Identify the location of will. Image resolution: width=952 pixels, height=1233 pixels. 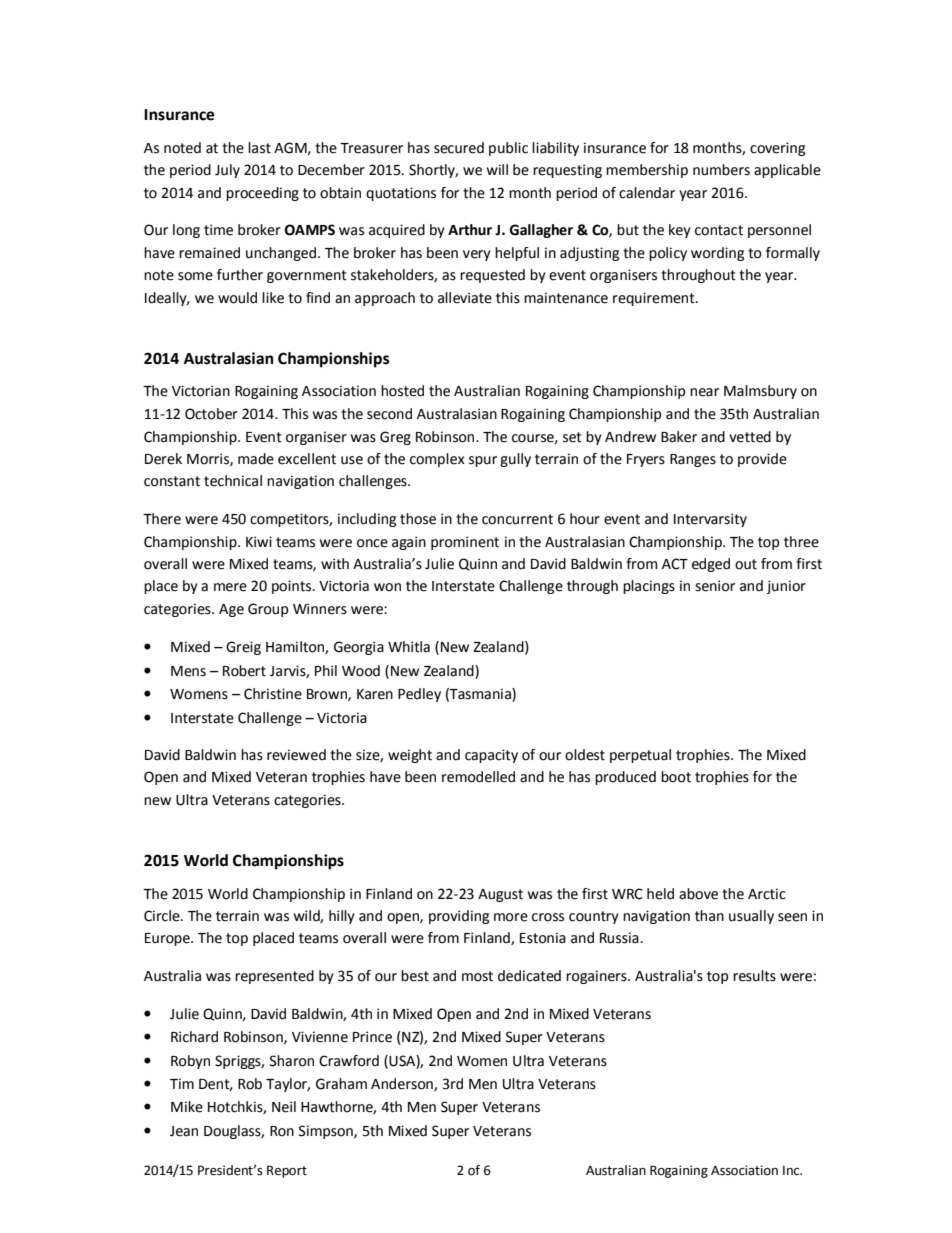
(497, 169).
